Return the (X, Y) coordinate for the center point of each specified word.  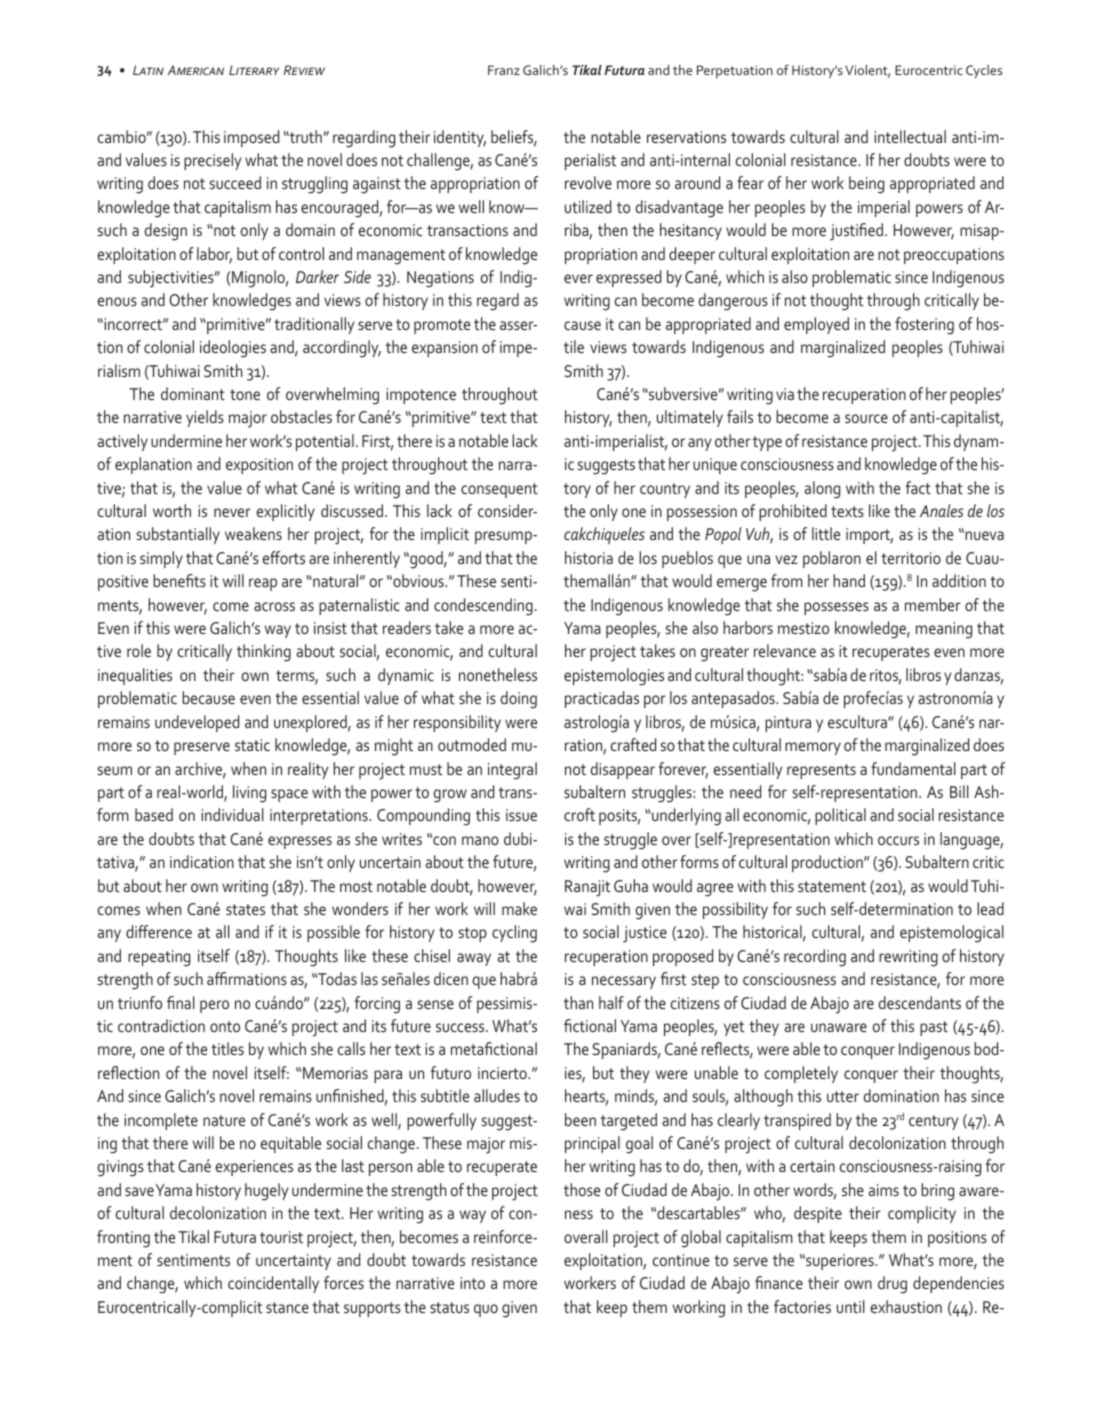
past (934, 1028)
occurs (898, 840)
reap (263, 584)
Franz (504, 70)
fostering (924, 326)
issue (521, 815)
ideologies (233, 349)
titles (227, 1048)
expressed (628, 278)
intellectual (910, 136)
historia (589, 557)
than (578, 1002)
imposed (251, 138)
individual (232, 814)
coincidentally (273, 1284)
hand (849, 580)
